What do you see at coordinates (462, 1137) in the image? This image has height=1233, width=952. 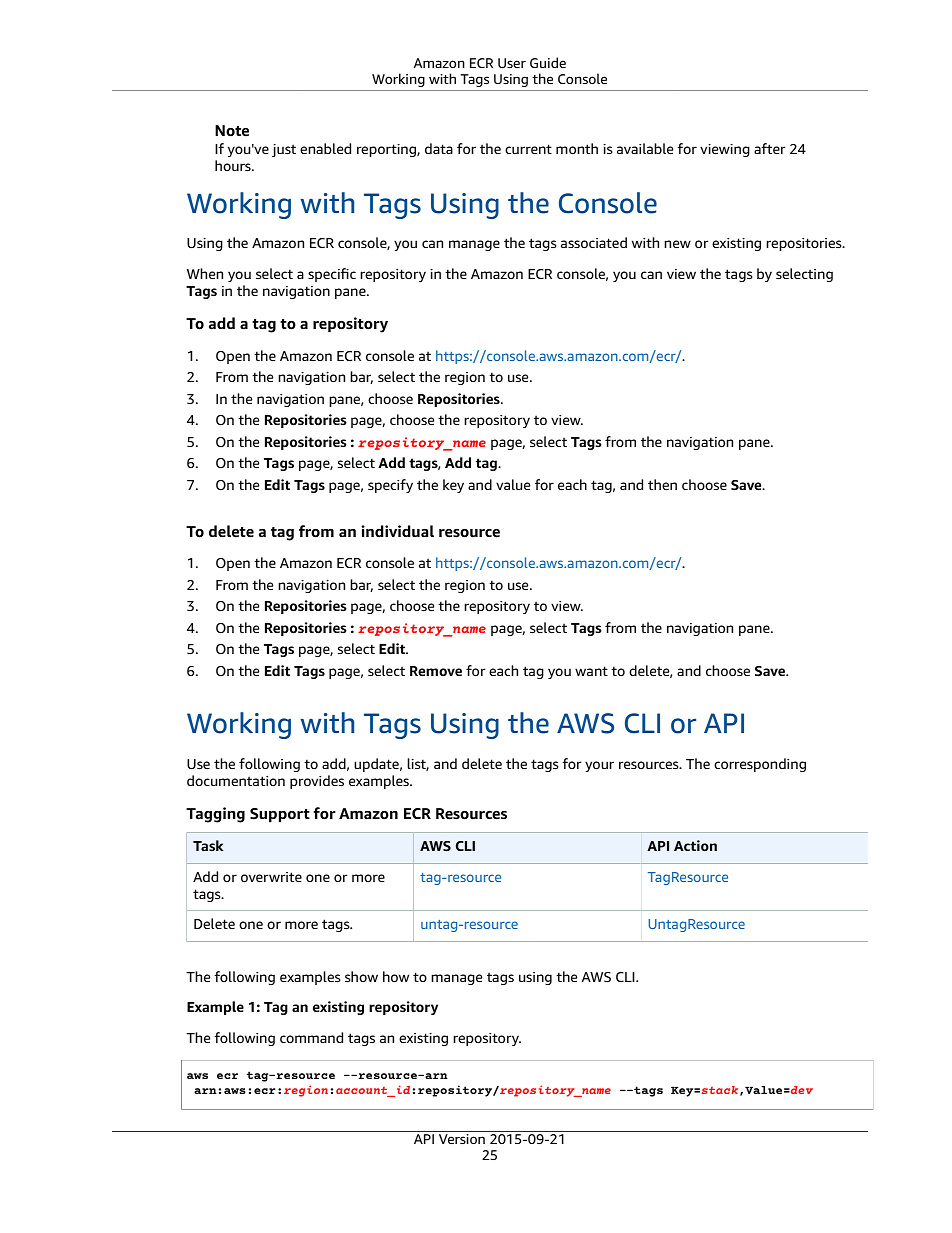 I see `Version` at bounding box center [462, 1137].
